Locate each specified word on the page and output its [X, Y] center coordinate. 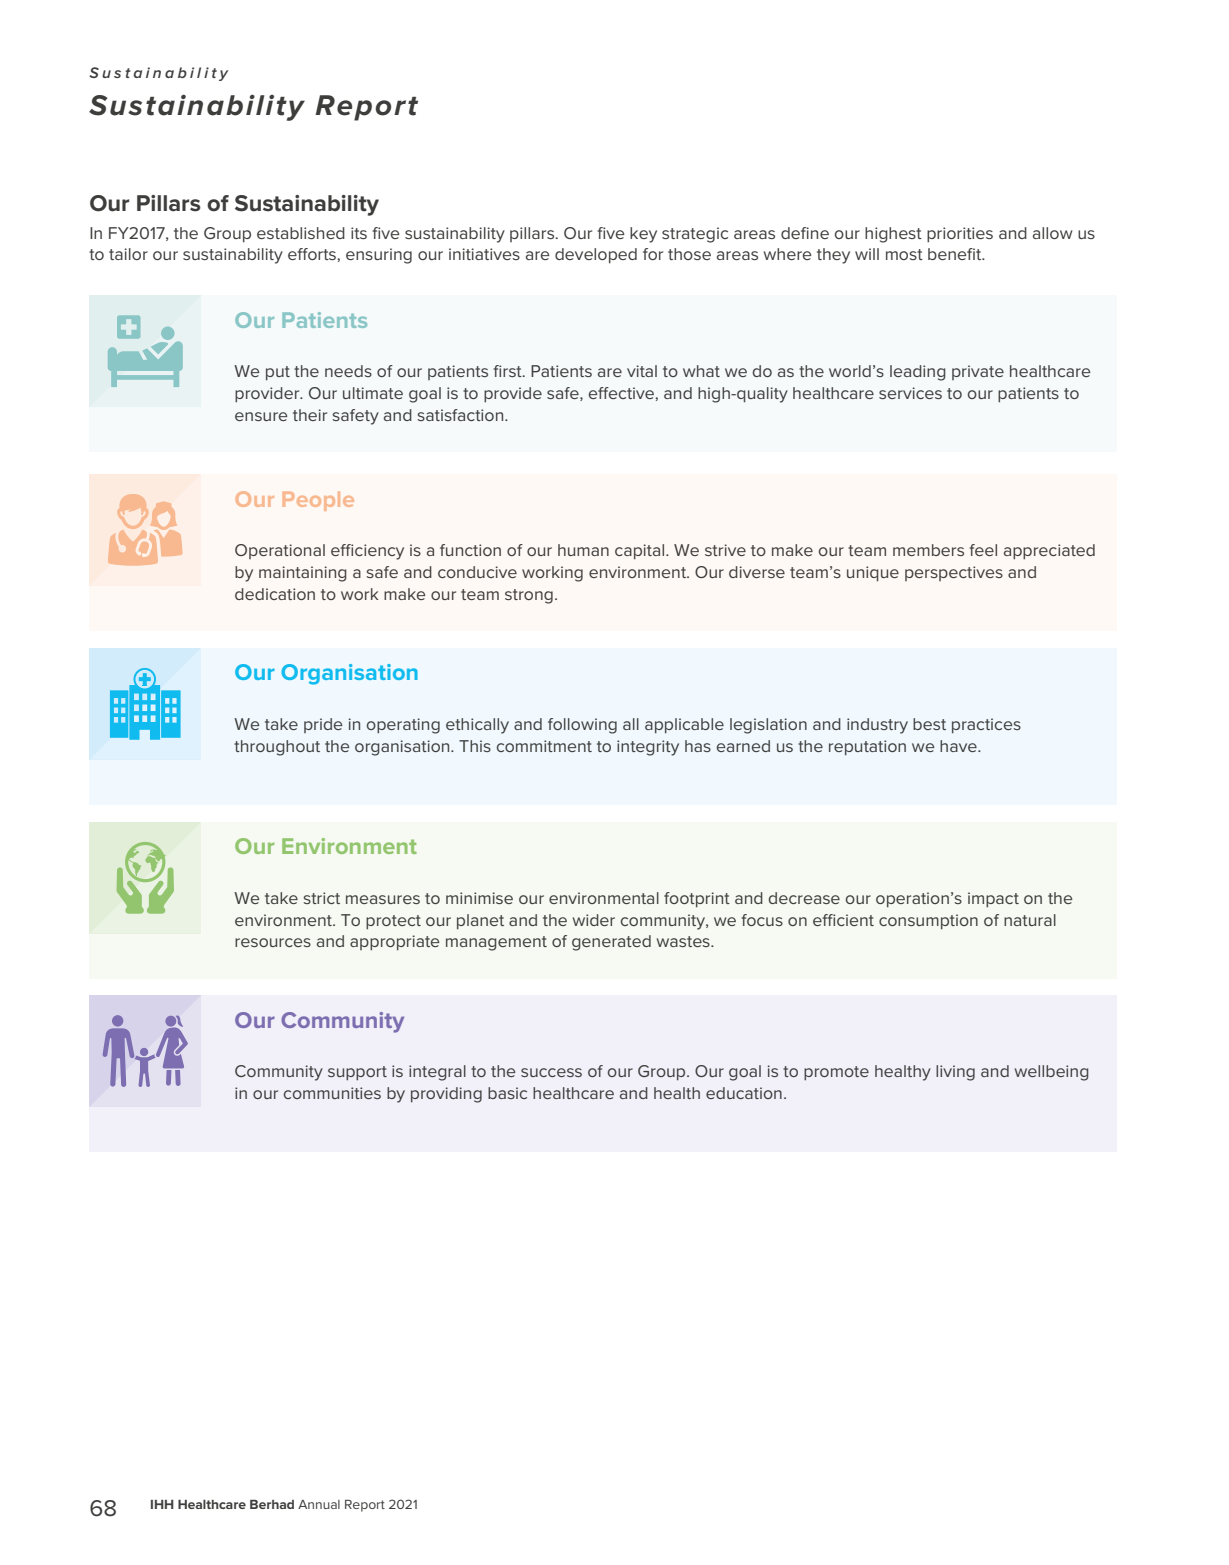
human [583, 550]
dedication [275, 594]
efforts [313, 254]
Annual [319, 1504]
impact [993, 899]
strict [322, 898]
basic [507, 1093]
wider [594, 920]
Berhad [272, 1504]
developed [596, 256]
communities [332, 1093]
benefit [956, 254]
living [955, 1073]
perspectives [954, 573]
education [744, 1093]
